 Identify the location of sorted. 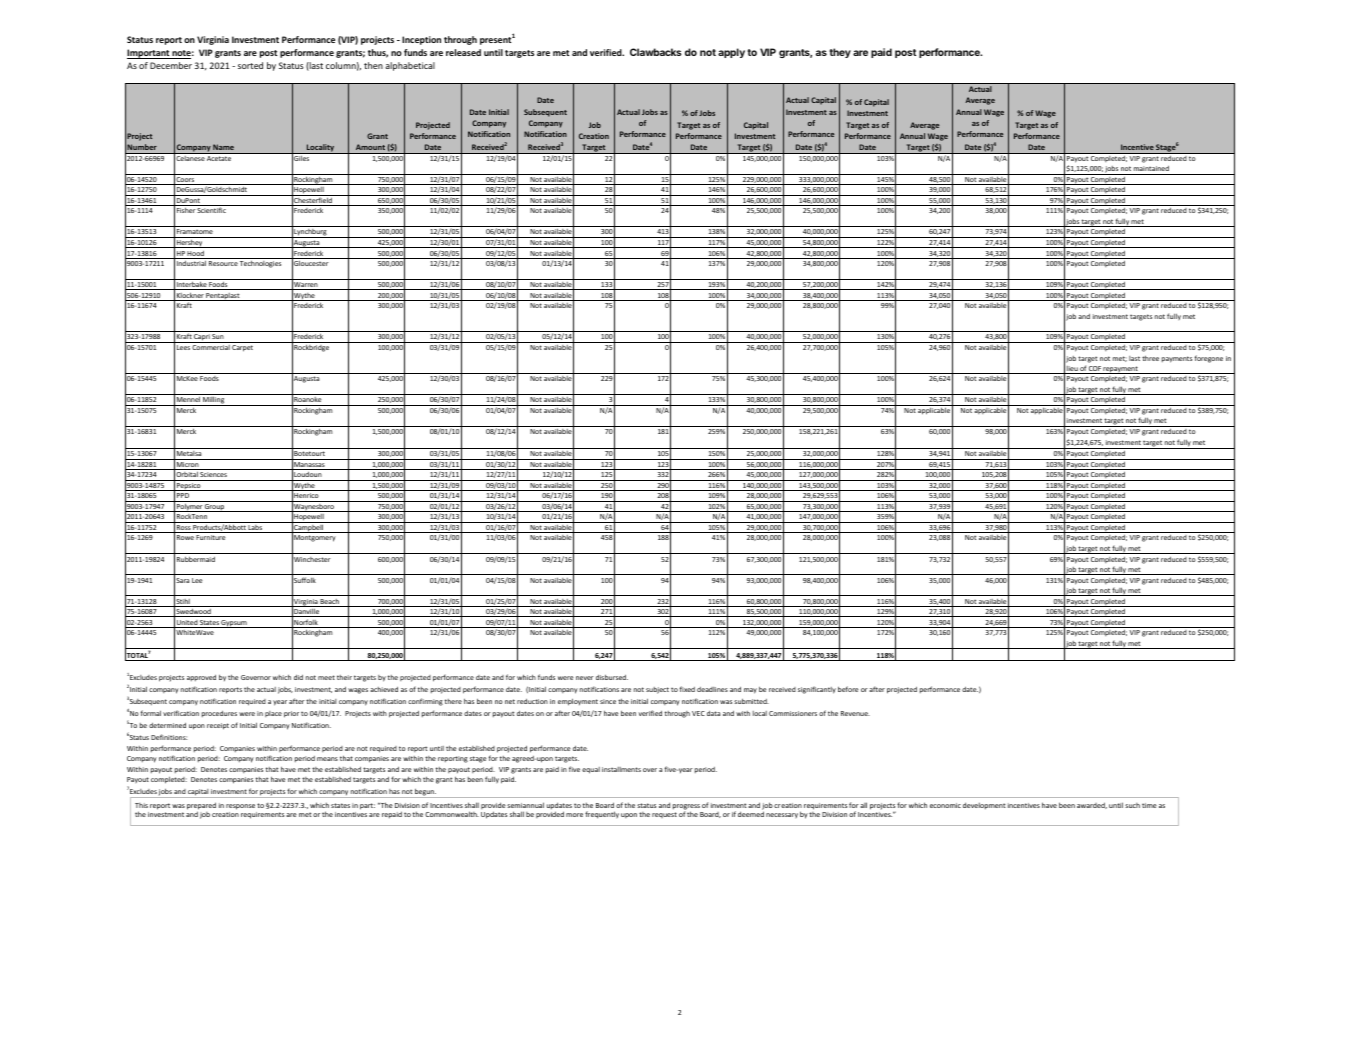
(250, 65).
